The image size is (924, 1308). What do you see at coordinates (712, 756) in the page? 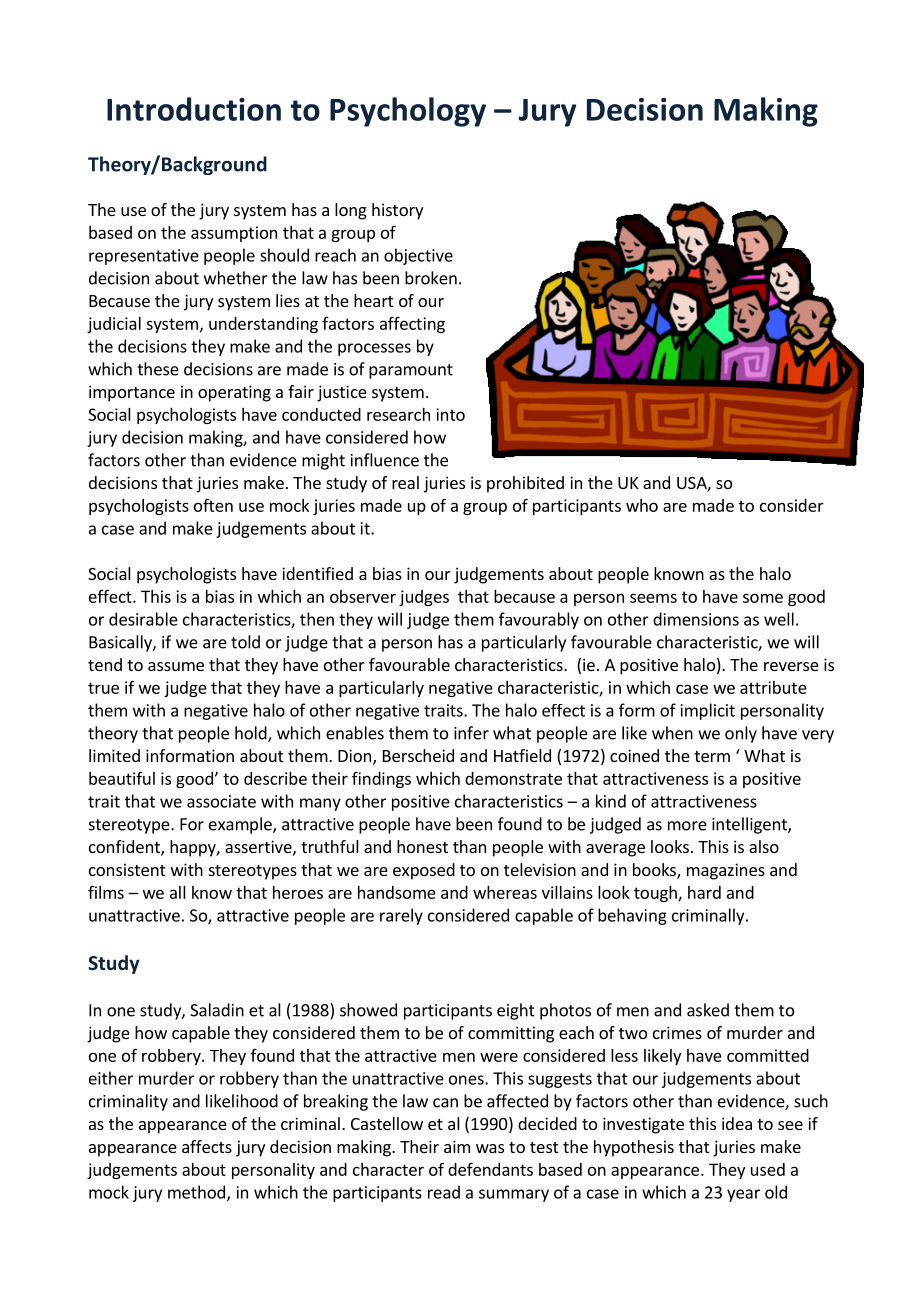
I see `term` at bounding box center [712, 756].
